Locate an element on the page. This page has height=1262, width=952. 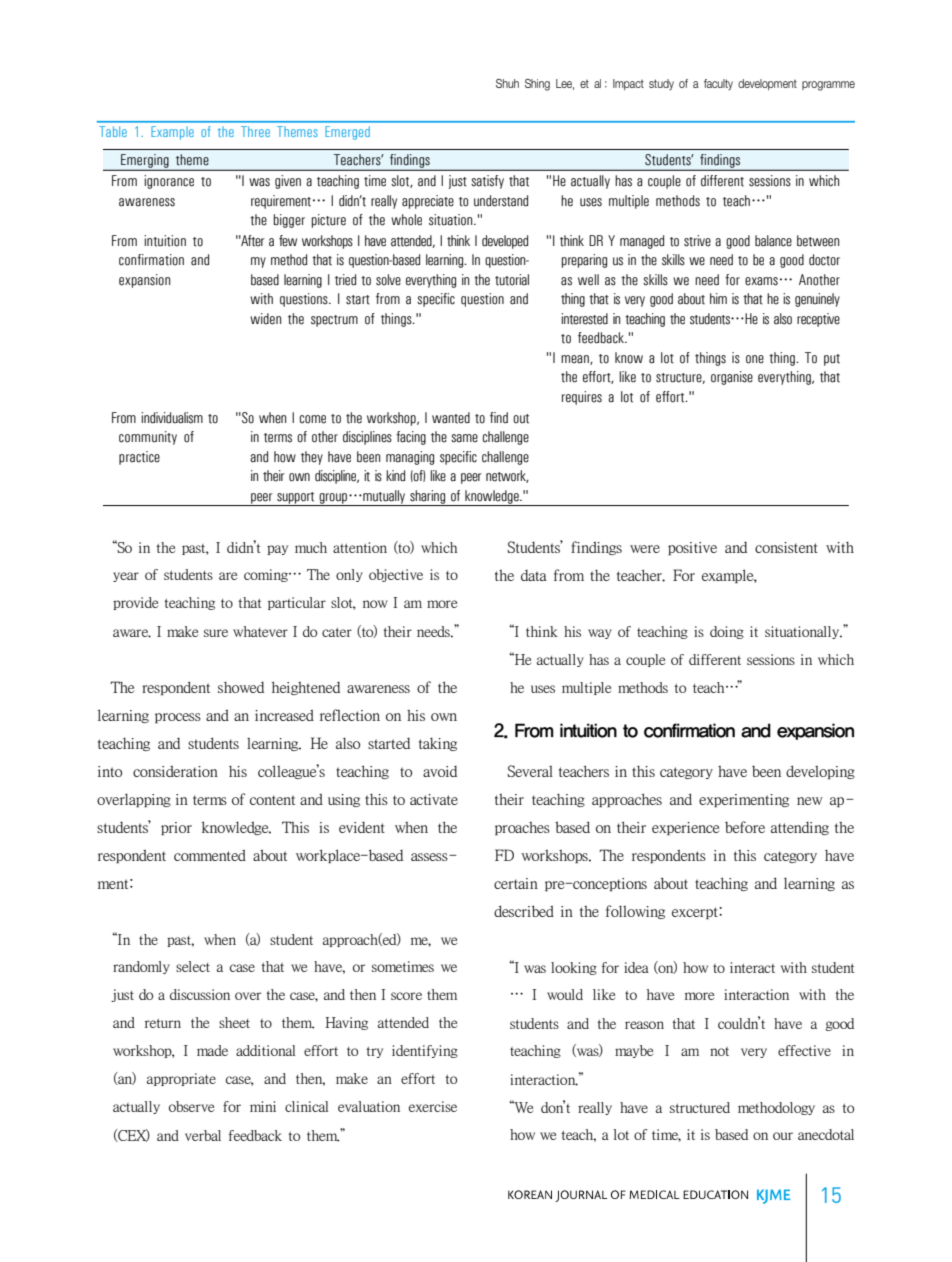
doing is located at coordinates (727, 632).
